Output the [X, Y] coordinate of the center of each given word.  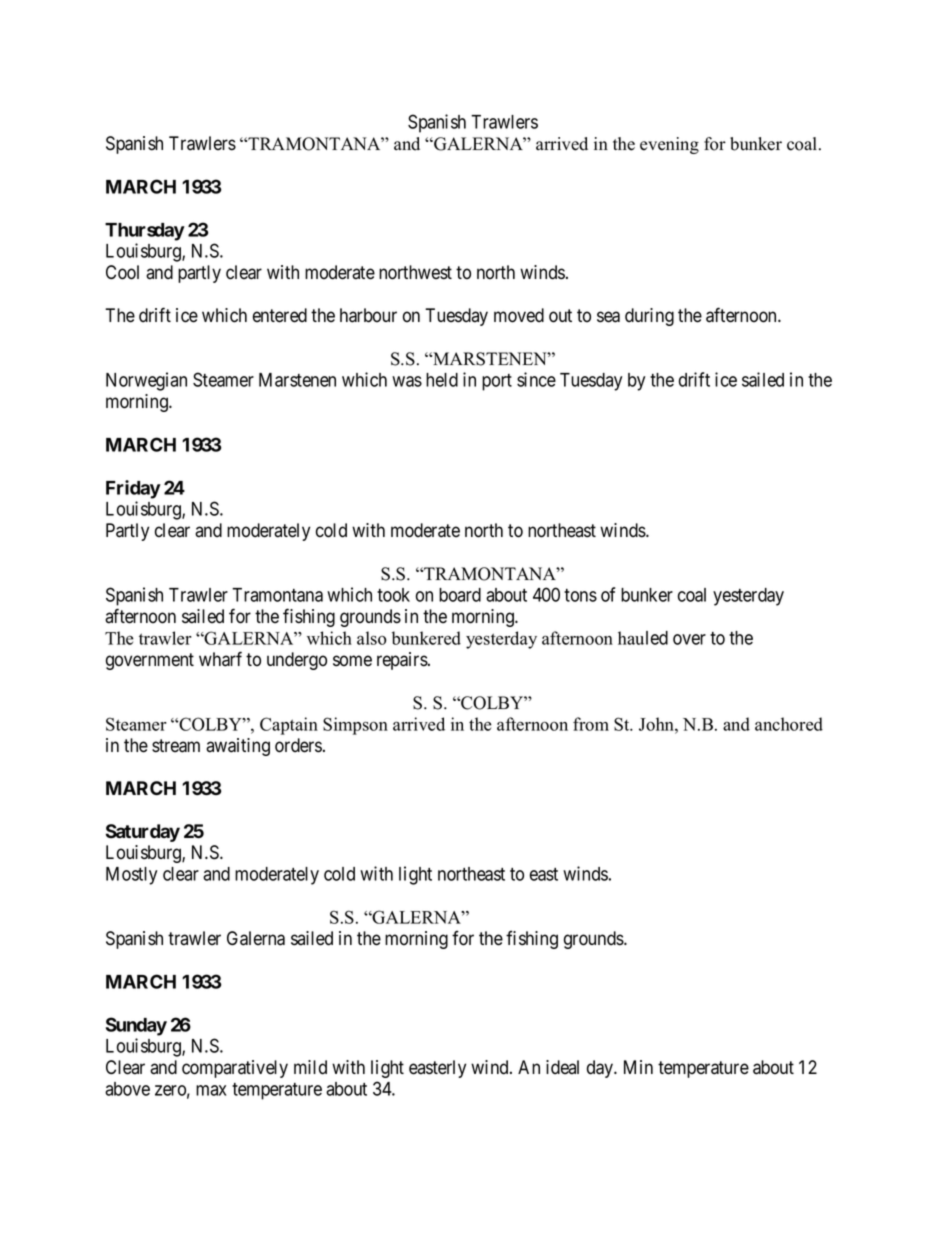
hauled [643, 638]
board [460, 595]
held [442, 380]
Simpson [355, 726]
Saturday [143, 833]
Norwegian [146, 381]
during [649, 317]
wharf [220, 659]
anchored [789, 724]
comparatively [235, 1069]
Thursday [145, 232]
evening [669, 145]
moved [519, 315]
